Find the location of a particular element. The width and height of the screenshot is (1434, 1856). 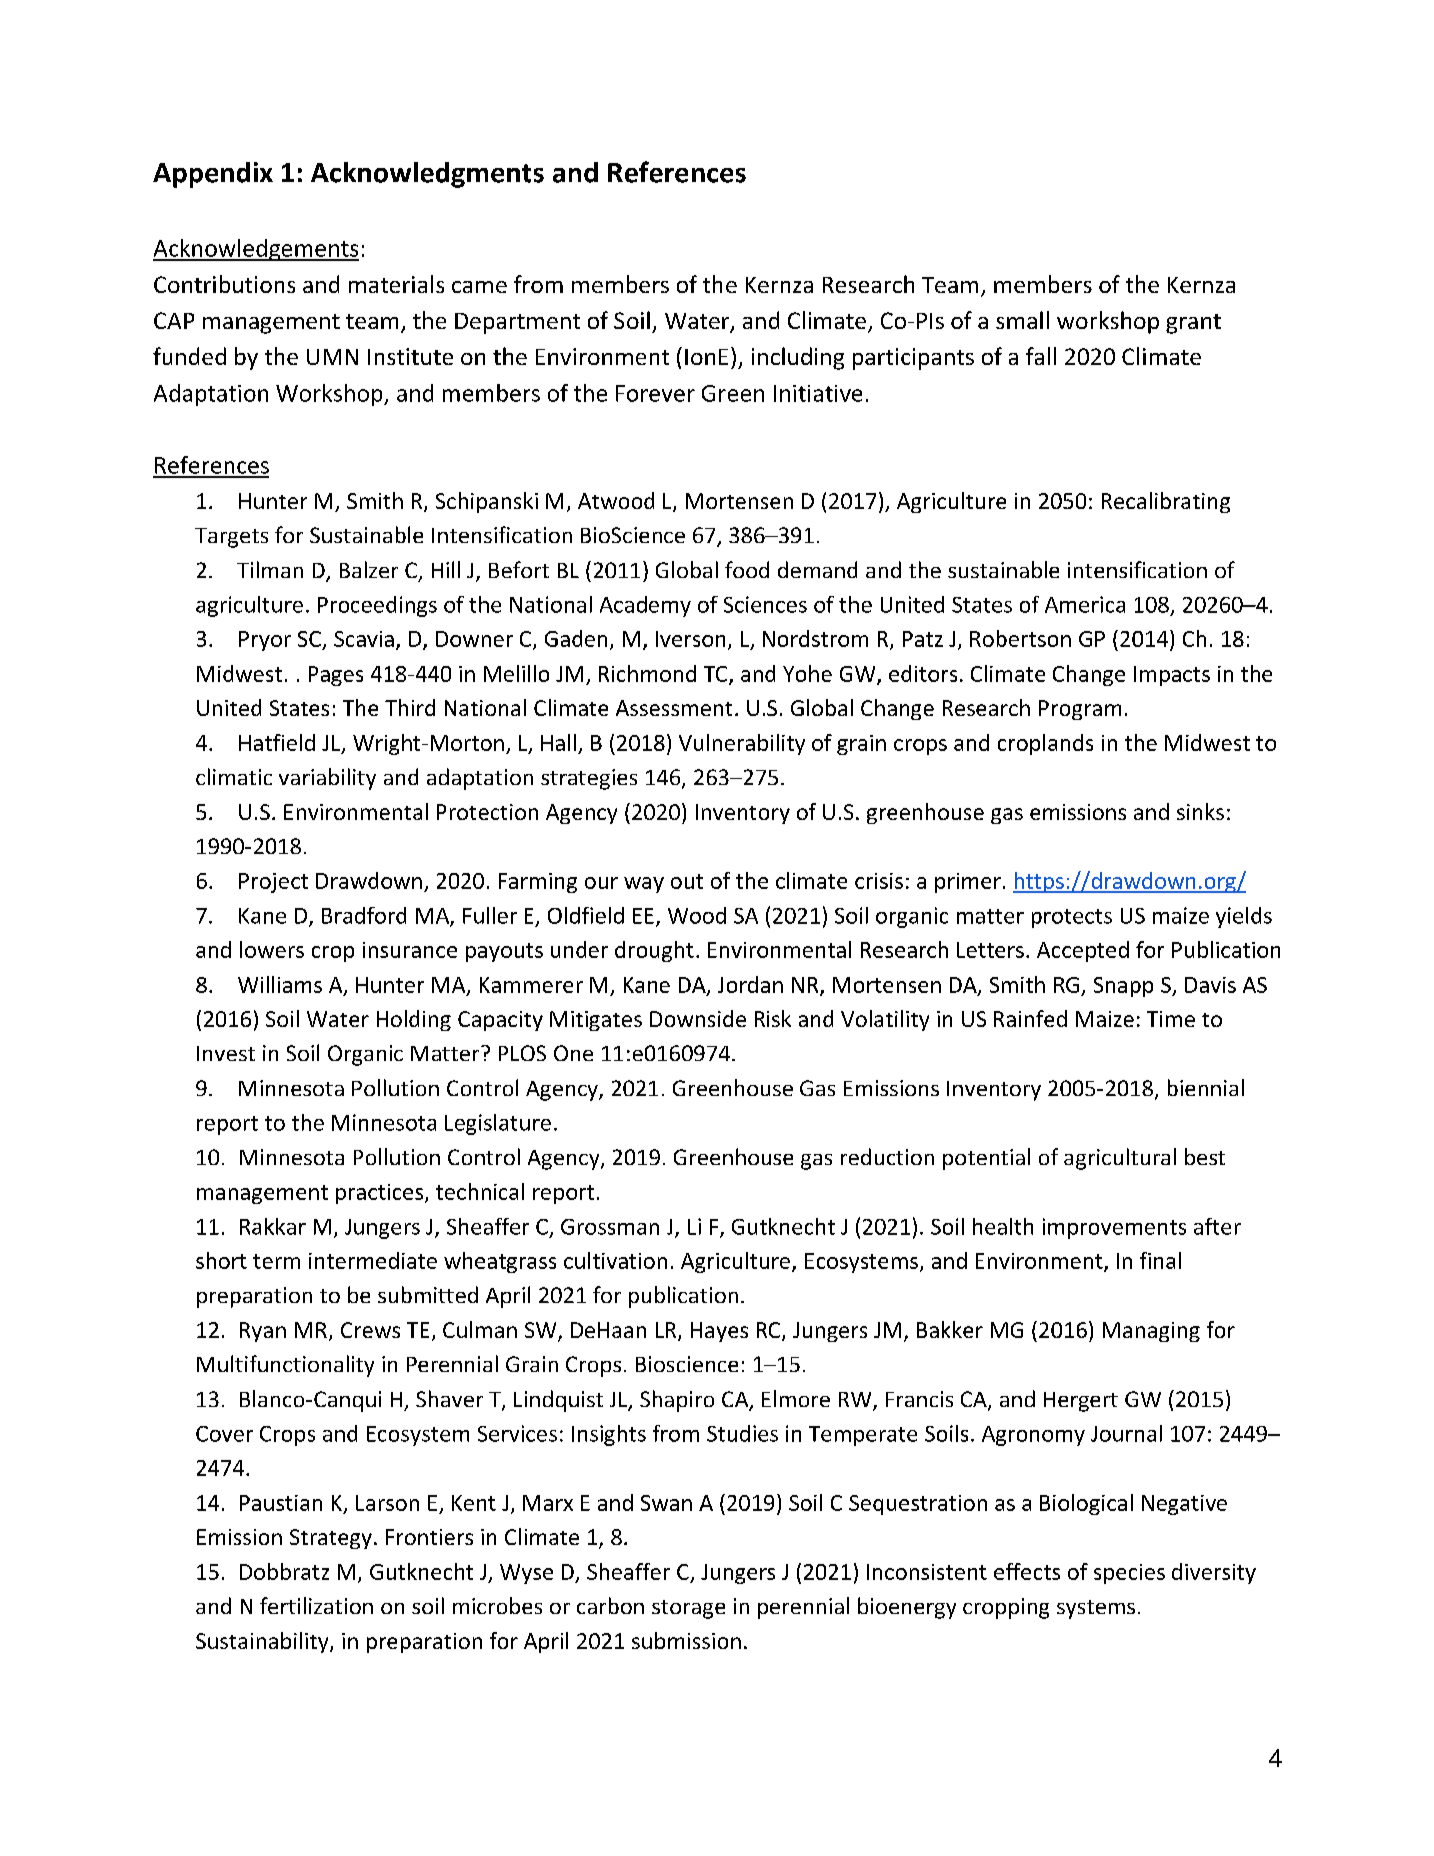

cultivation is located at coordinates (615, 1260).
